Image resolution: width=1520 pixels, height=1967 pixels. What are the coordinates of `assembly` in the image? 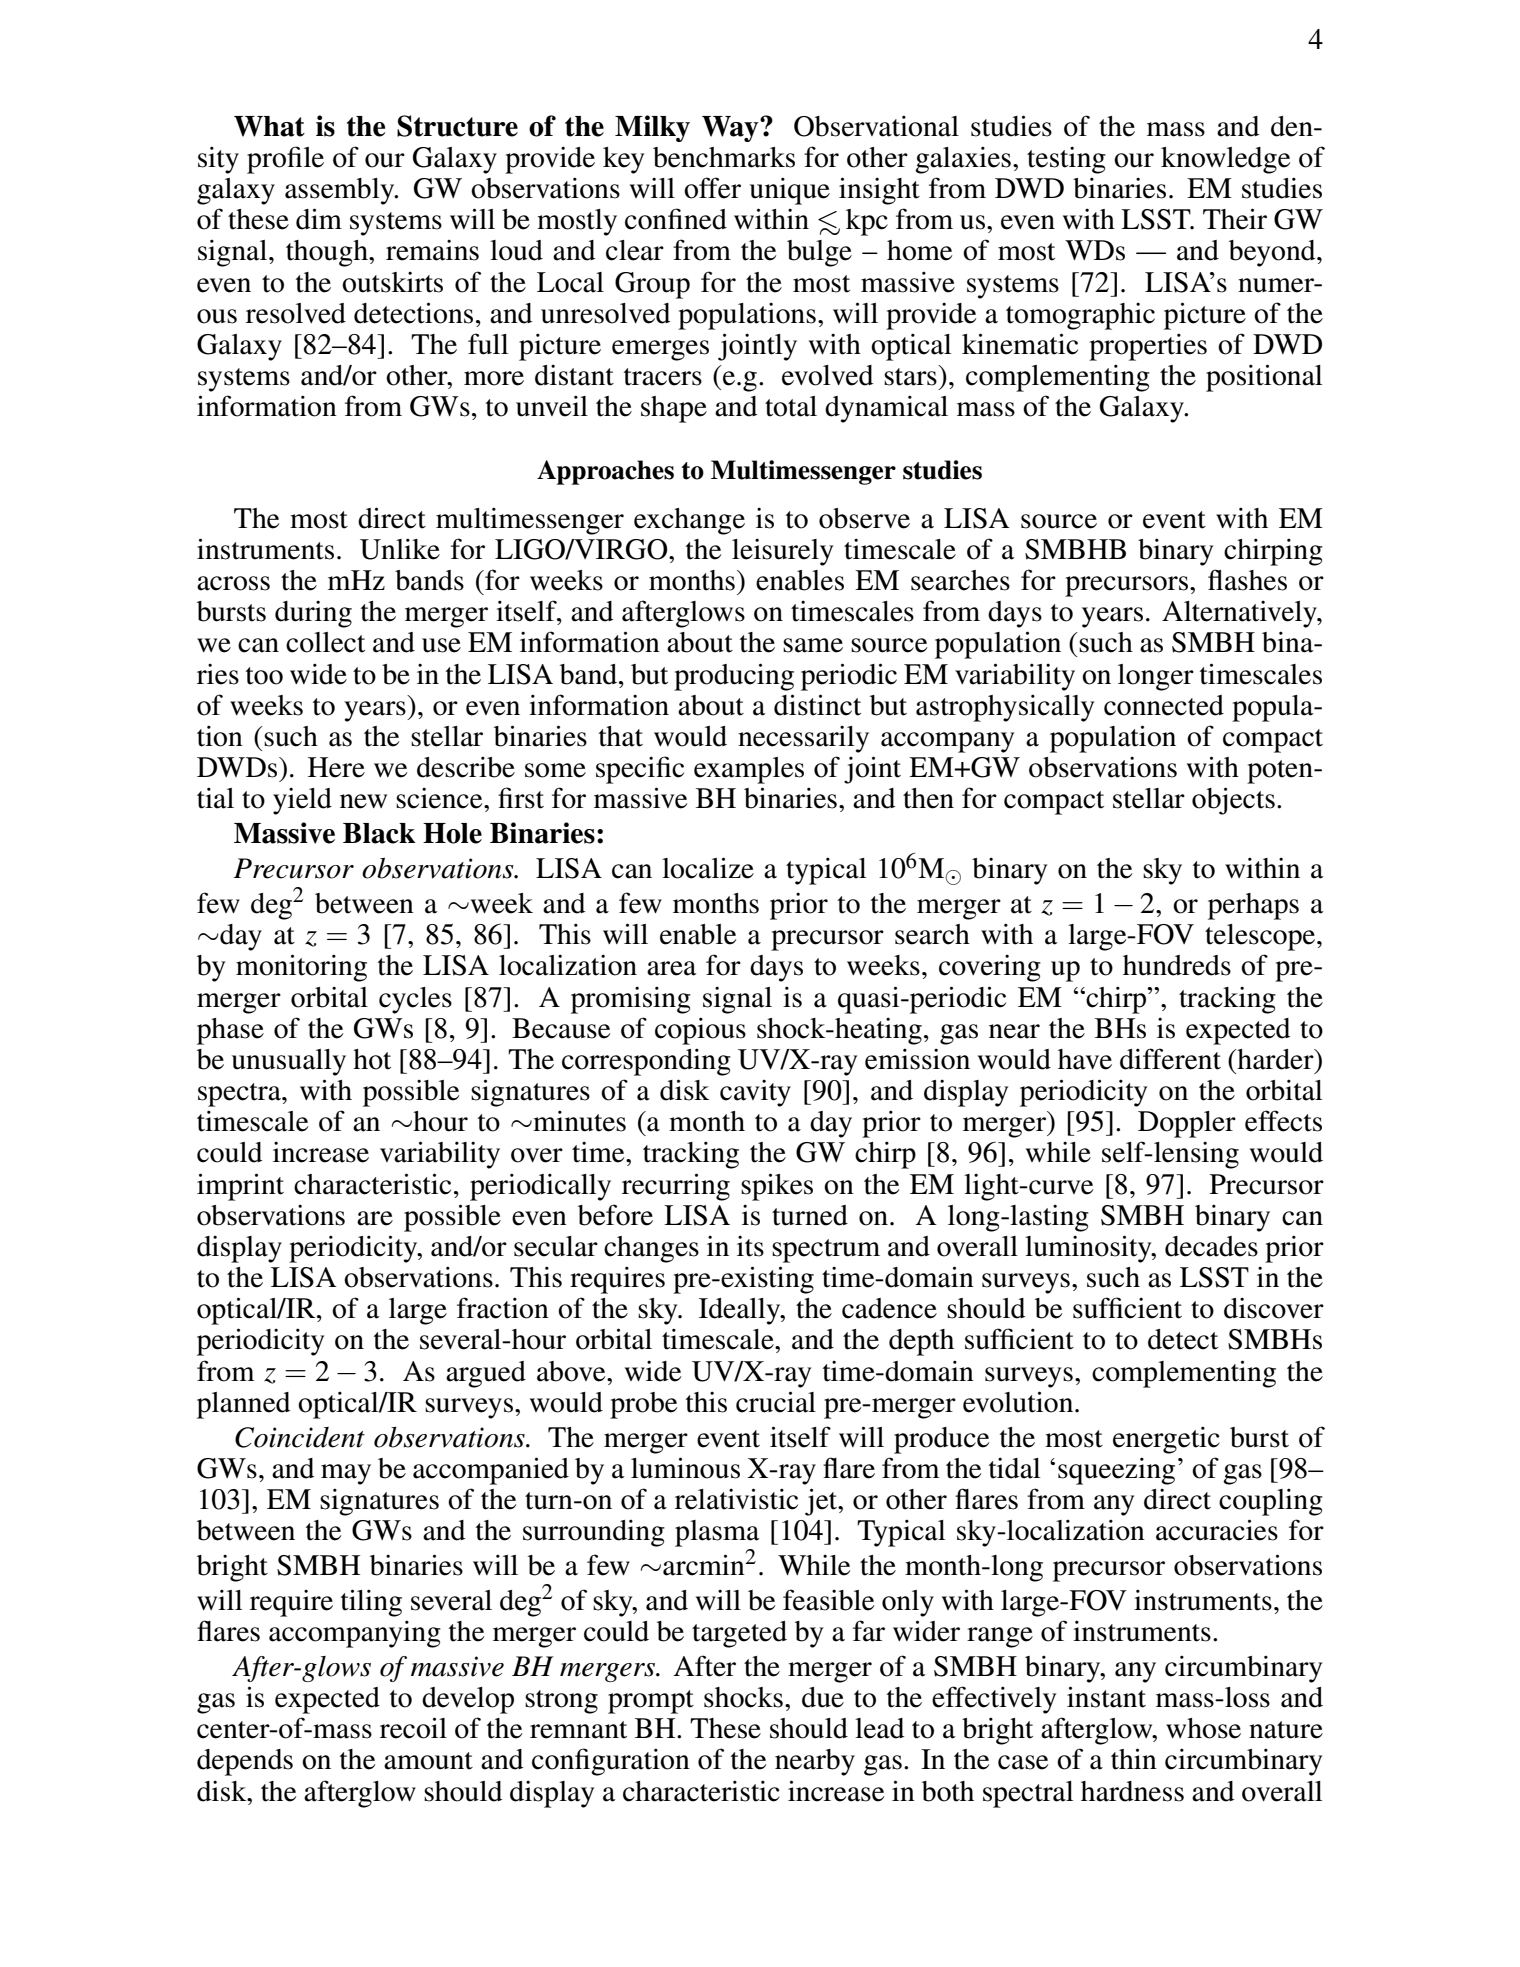 It's located at (341, 191).
